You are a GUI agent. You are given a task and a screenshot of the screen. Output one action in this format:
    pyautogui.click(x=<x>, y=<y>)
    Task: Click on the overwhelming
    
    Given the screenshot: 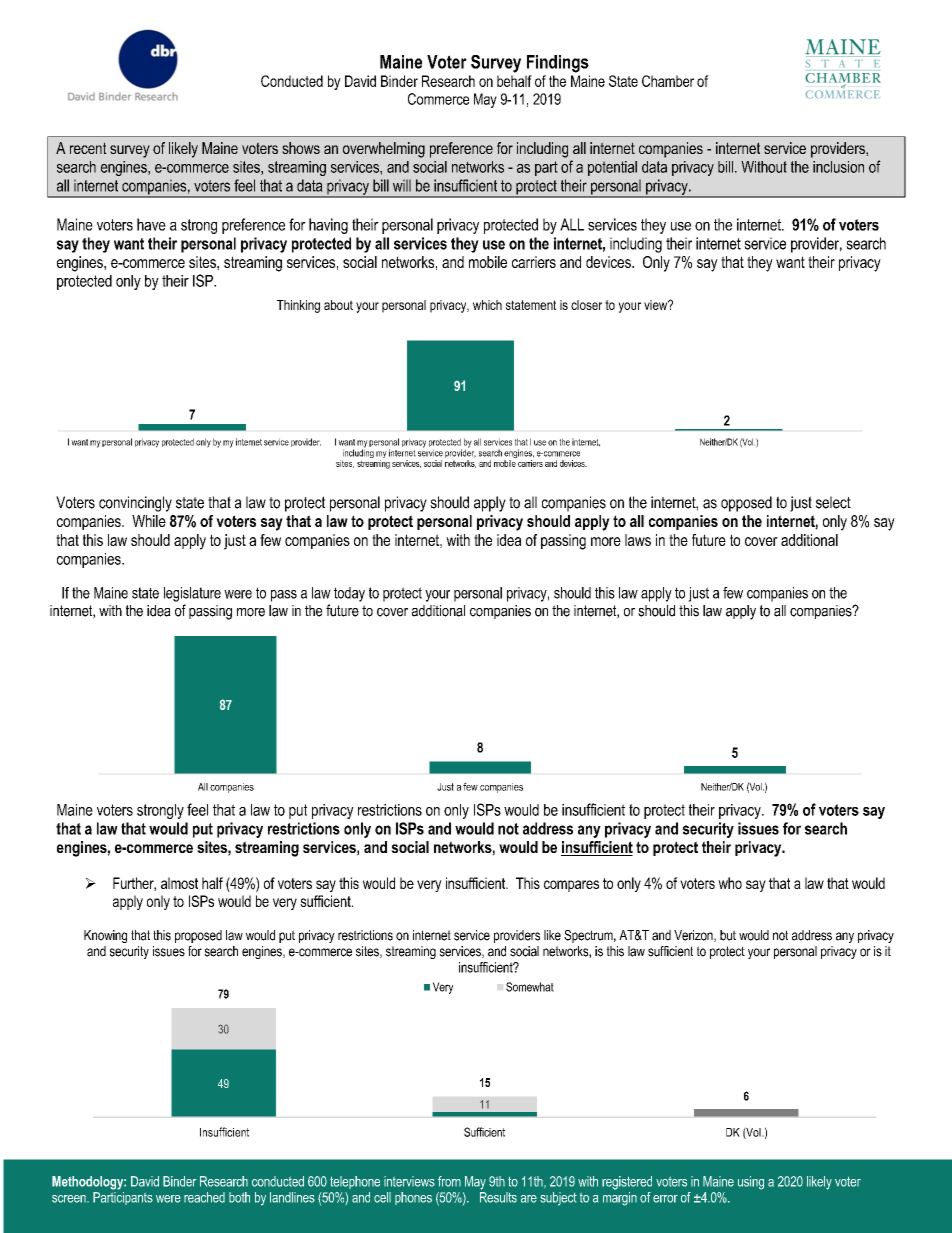 What is the action you would take?
    pyautogui.click(x=384, y=150)
